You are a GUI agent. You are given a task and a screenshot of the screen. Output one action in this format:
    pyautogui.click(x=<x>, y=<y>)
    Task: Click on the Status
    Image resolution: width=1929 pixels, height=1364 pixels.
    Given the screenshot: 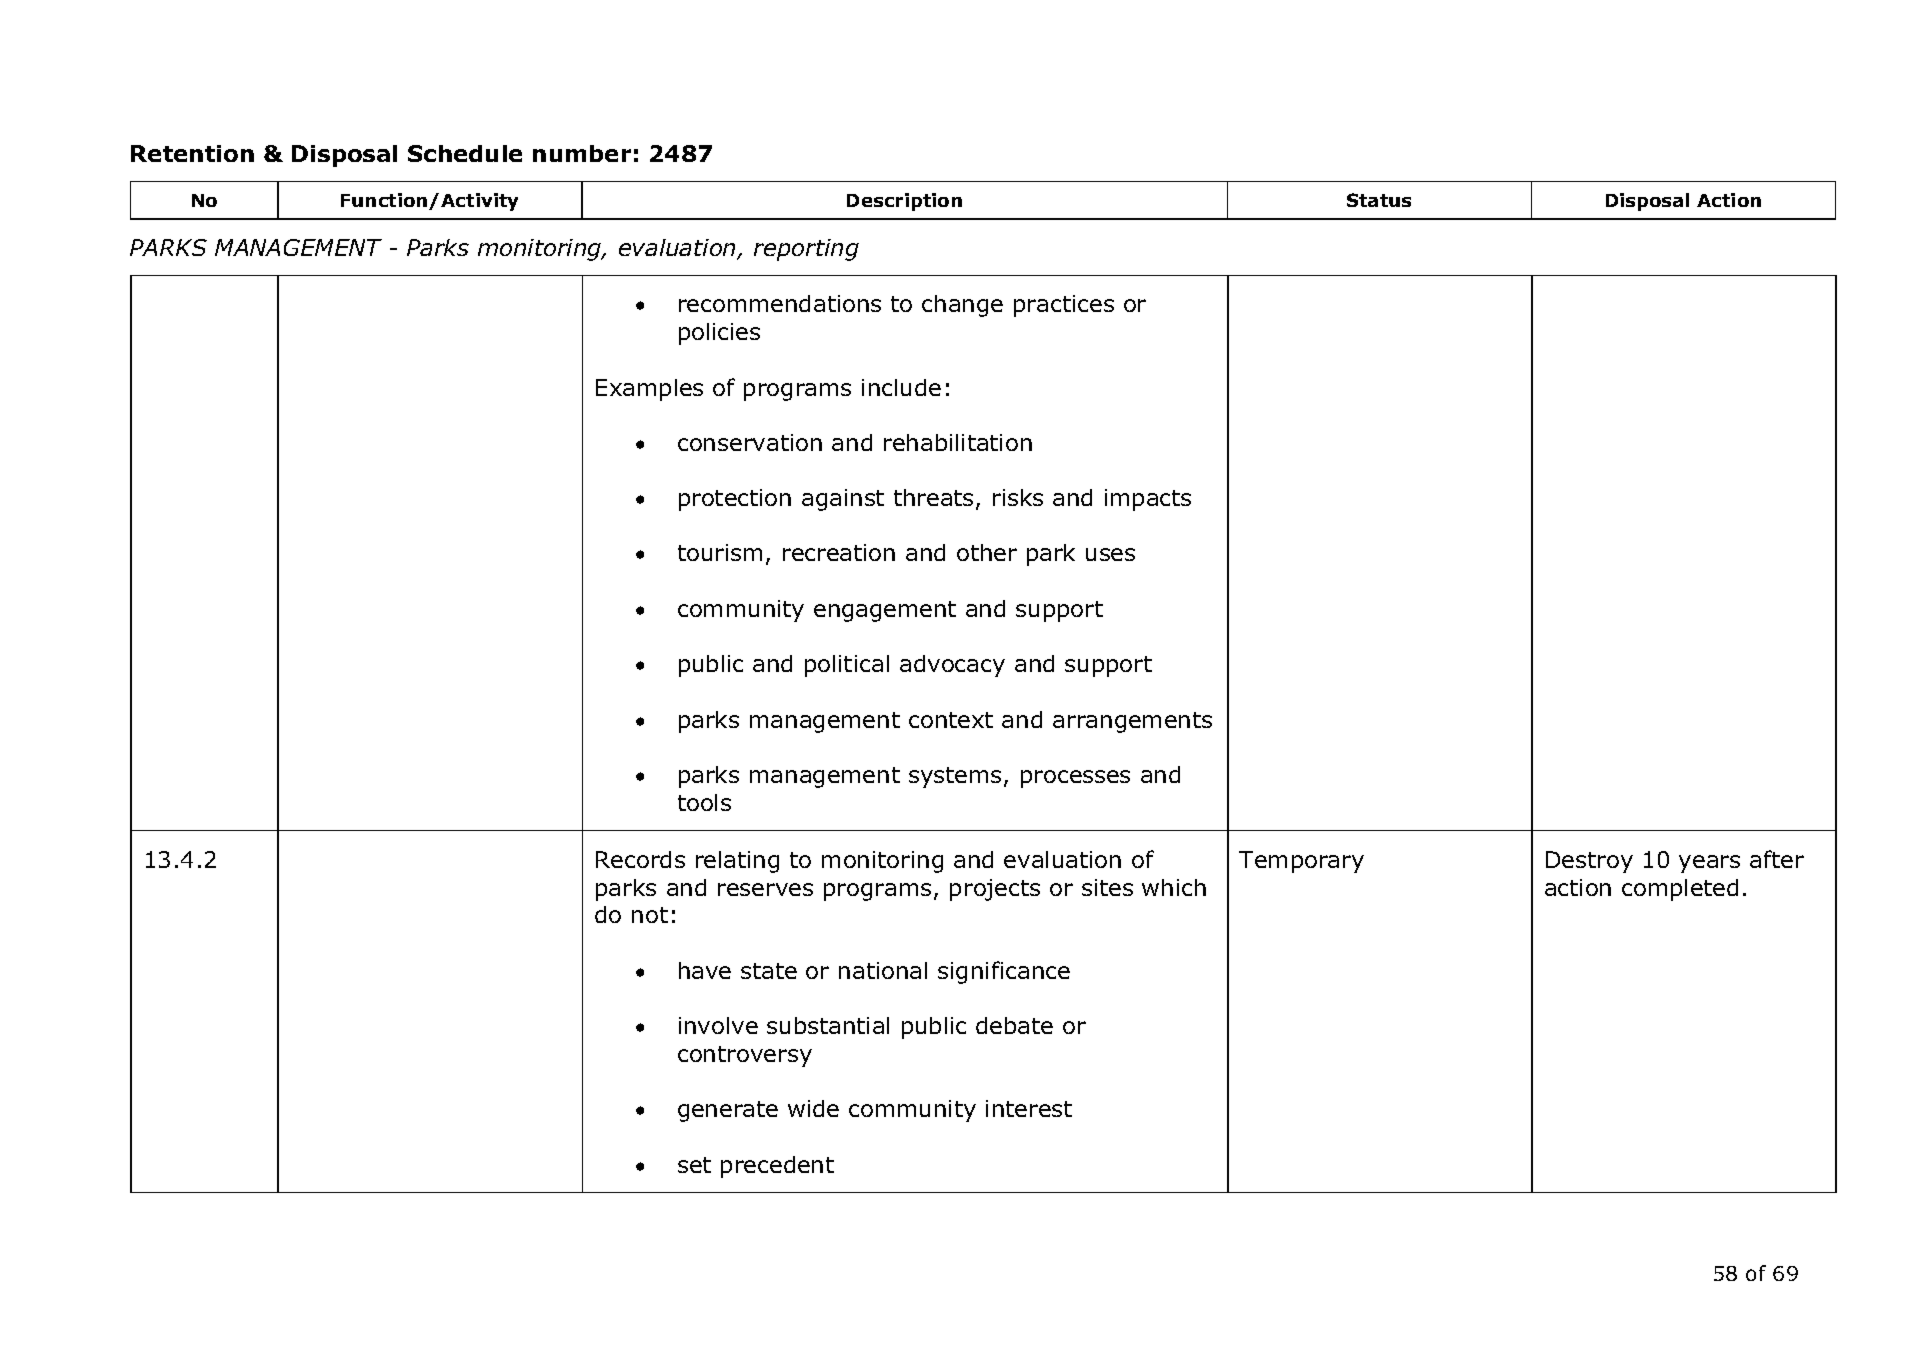 What is the action you would take?
    pyautogui.click(x=1379, y=200)
